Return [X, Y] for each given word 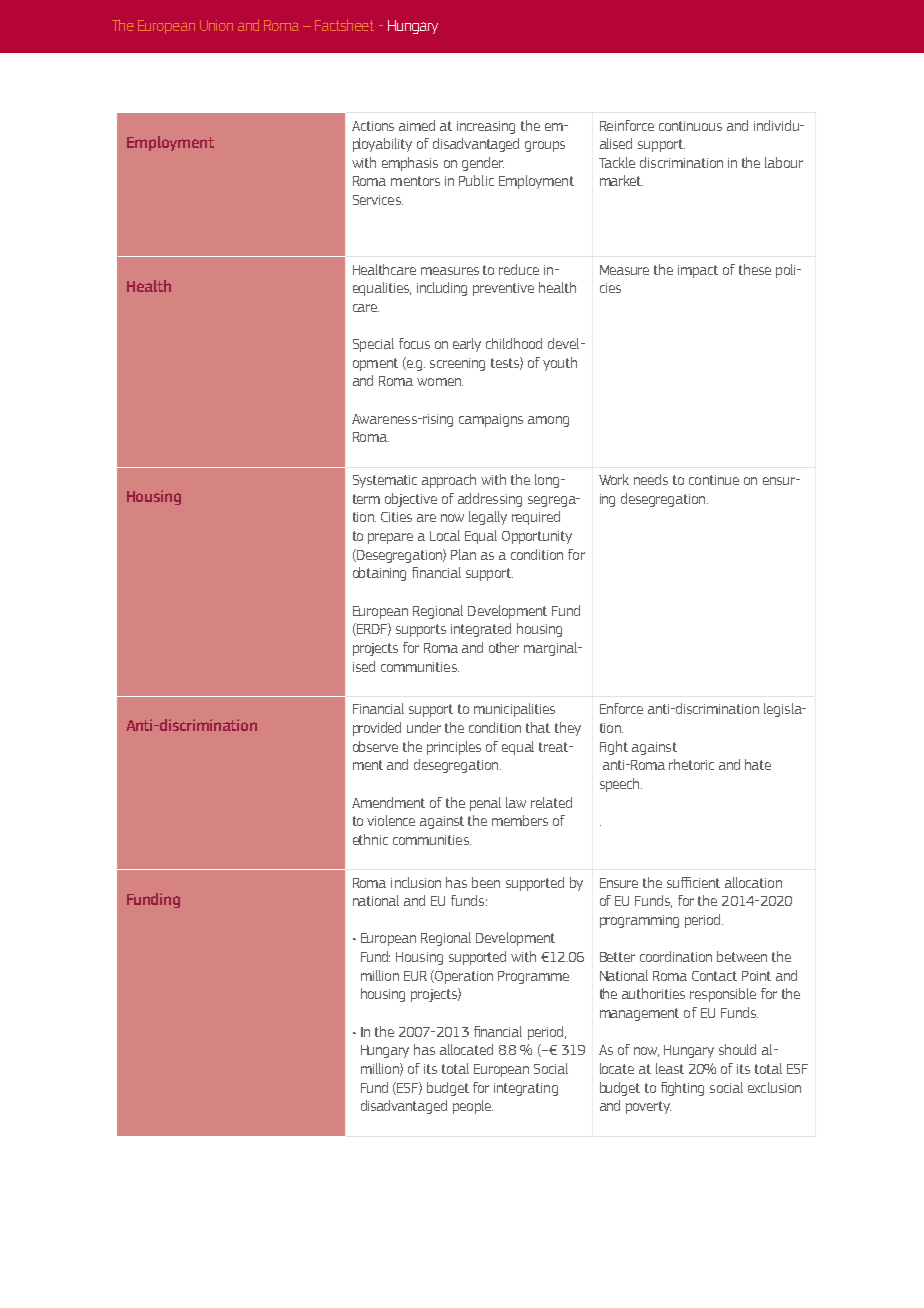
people [473, 1107]
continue [714, 480]
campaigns [491, 420]
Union [216, 25]
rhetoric [691, 764]
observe [375, 746]
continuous [690, 126]
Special [373, 345]
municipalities [514, 710]
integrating [526, 1089]
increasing [486, 127]
